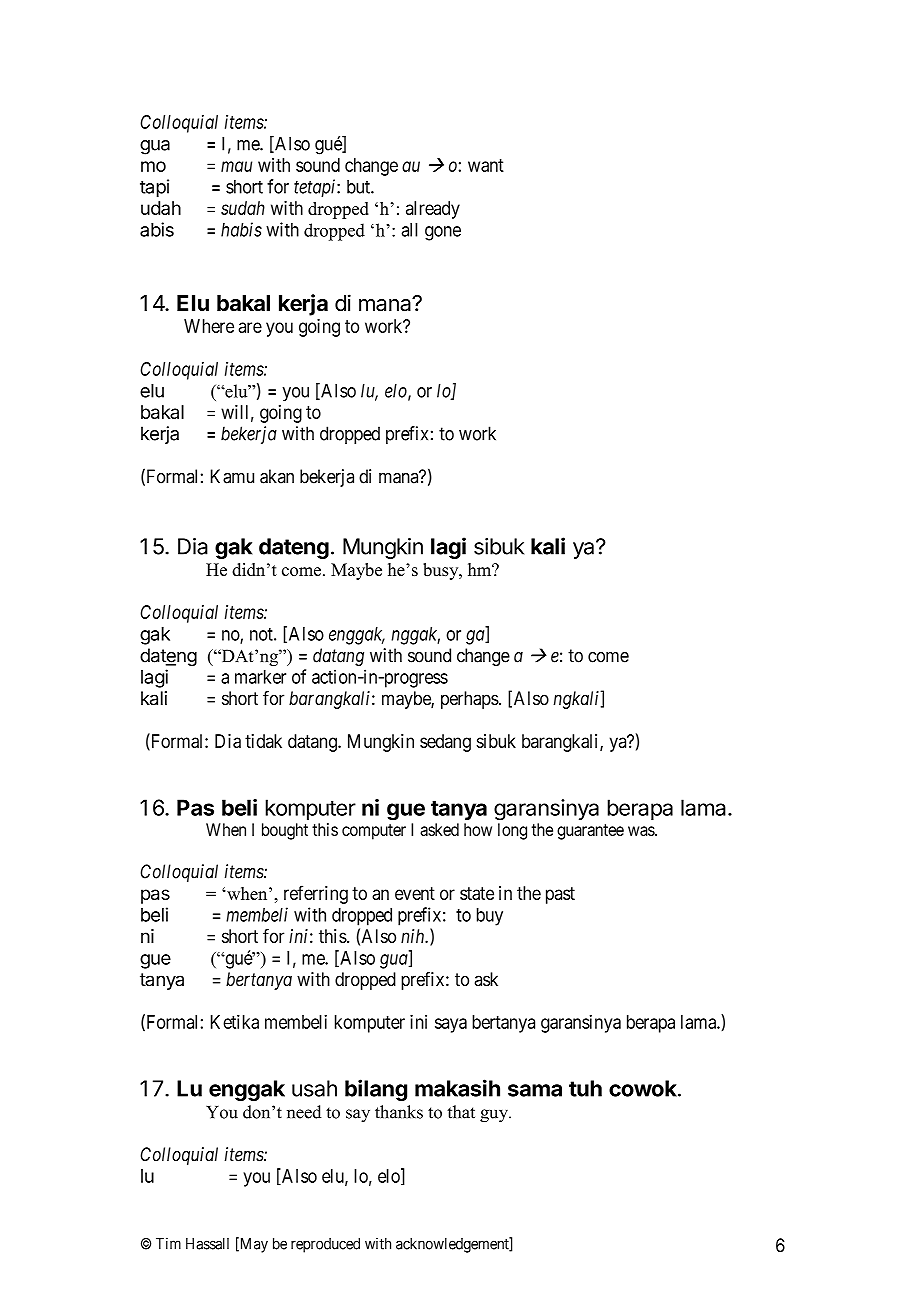 The width and height of the page is (924, 1308). What do you see at coordinates (236, 166) in the page?
I see `mau` at bounding box center [236, 166].
